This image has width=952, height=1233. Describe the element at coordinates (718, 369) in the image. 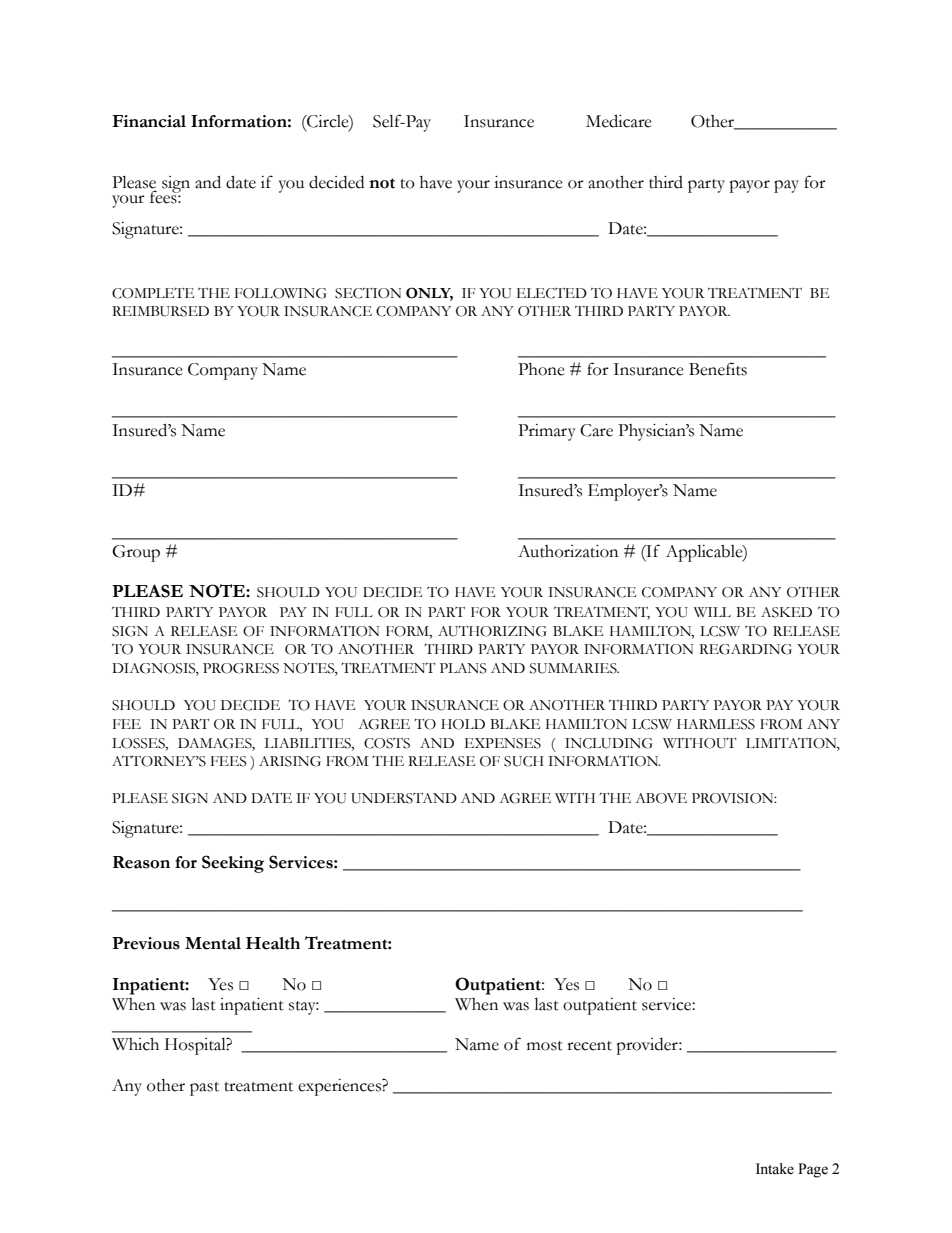

I see `Benefits` at that location.
